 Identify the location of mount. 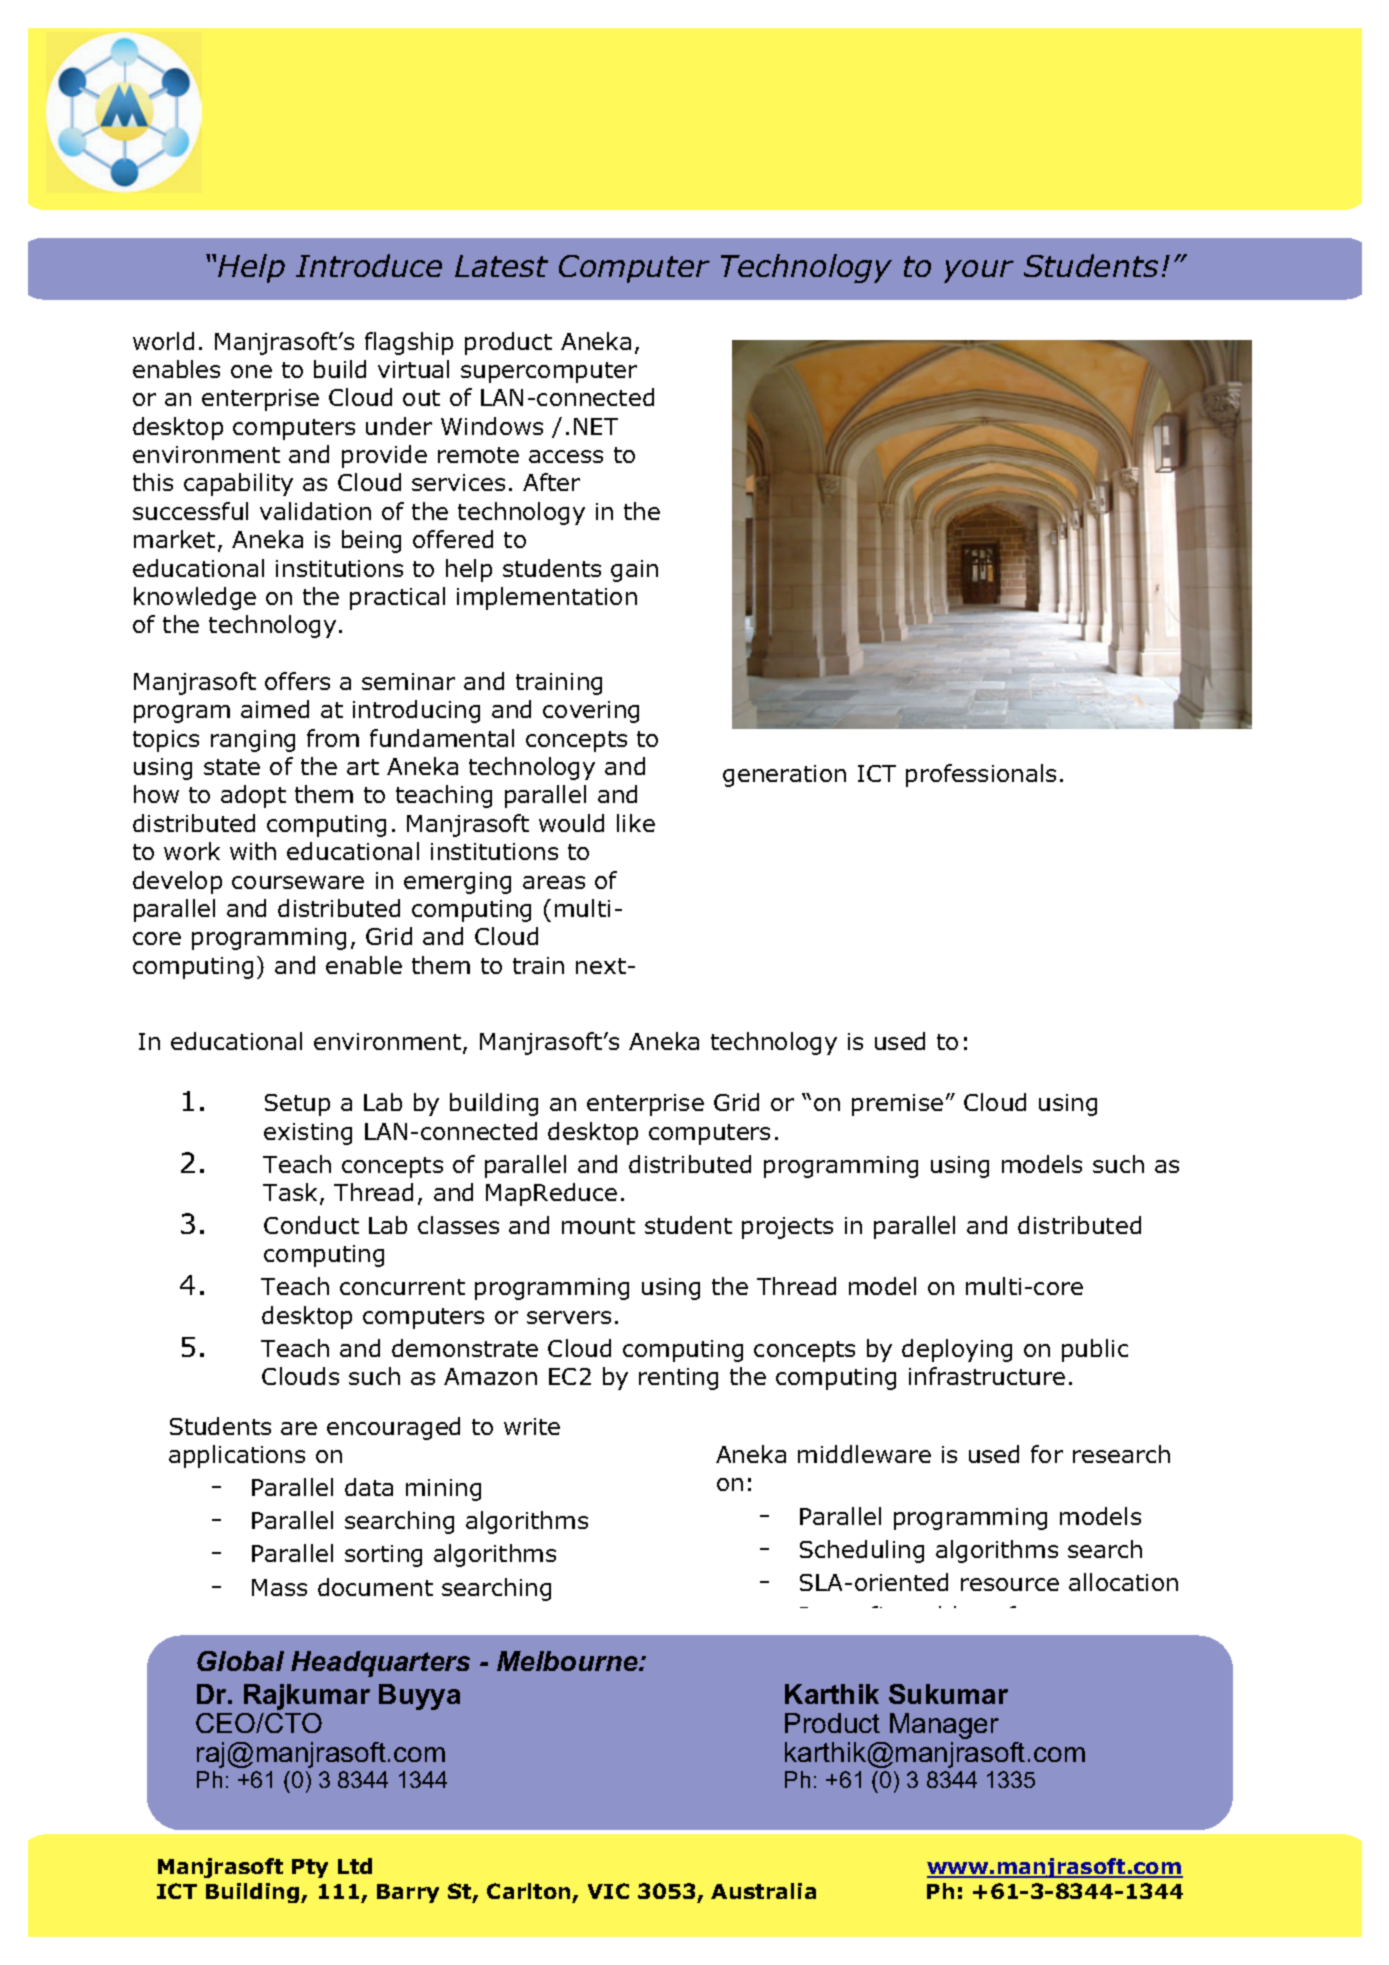
(598, 1226).
